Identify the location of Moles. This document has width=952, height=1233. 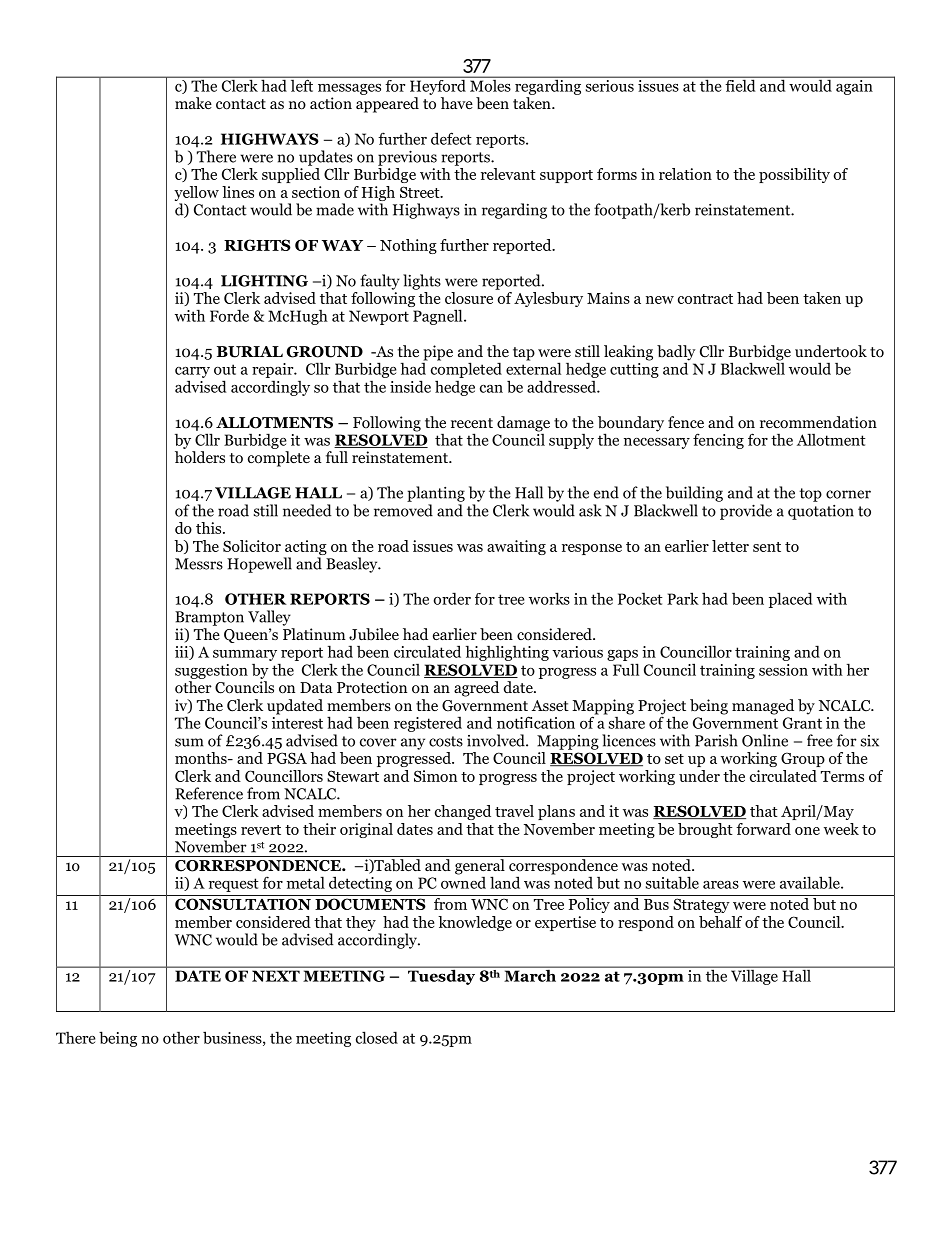
(490, 84).
